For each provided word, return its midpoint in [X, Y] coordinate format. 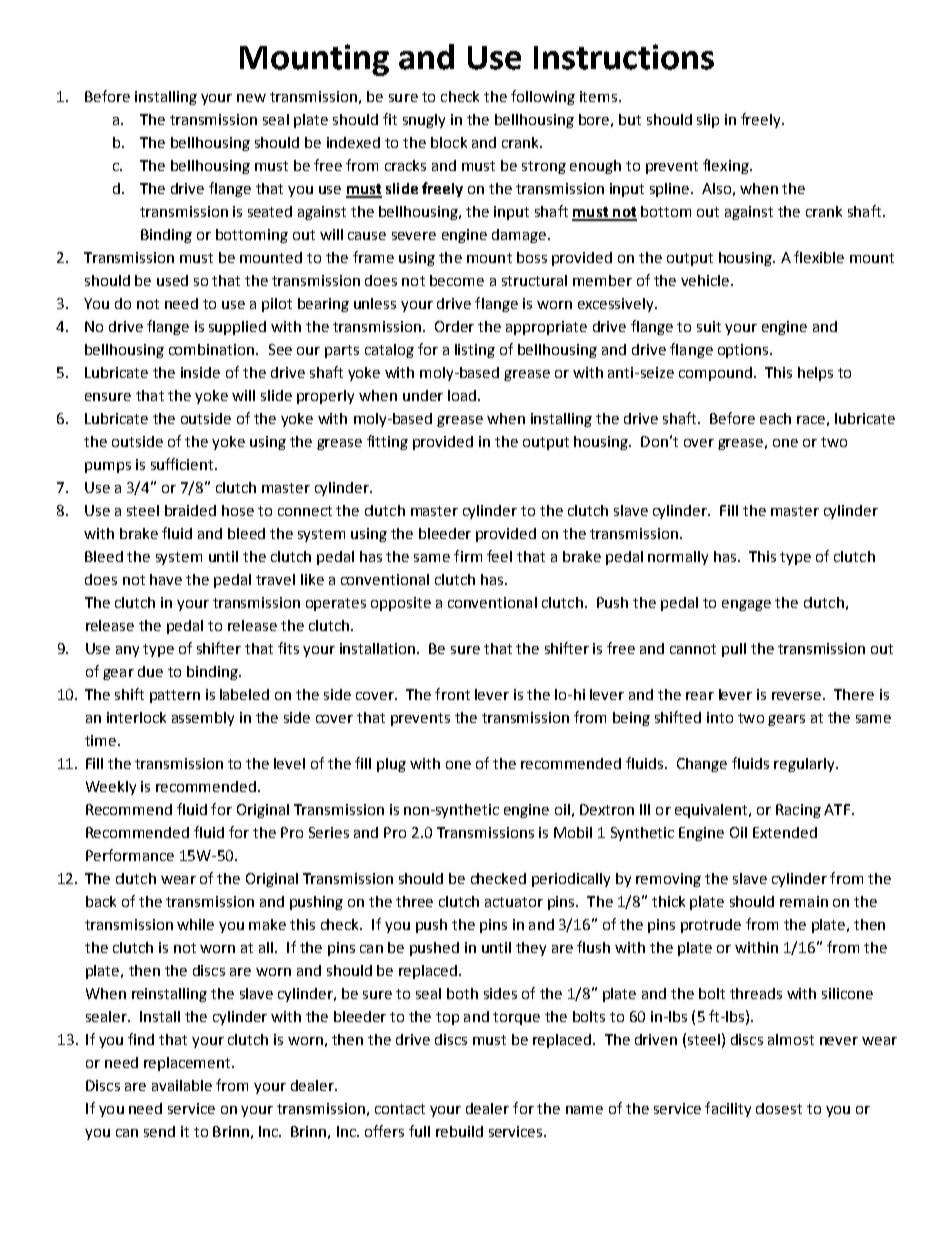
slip [708, 121]
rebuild [459, 1131]
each [775, 418]
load [462, 395]
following [543, 97]
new [251, 98]
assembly [203, 719]
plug [391, 765]
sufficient [183, 464]
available [182, 1085]
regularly [805, 765]
